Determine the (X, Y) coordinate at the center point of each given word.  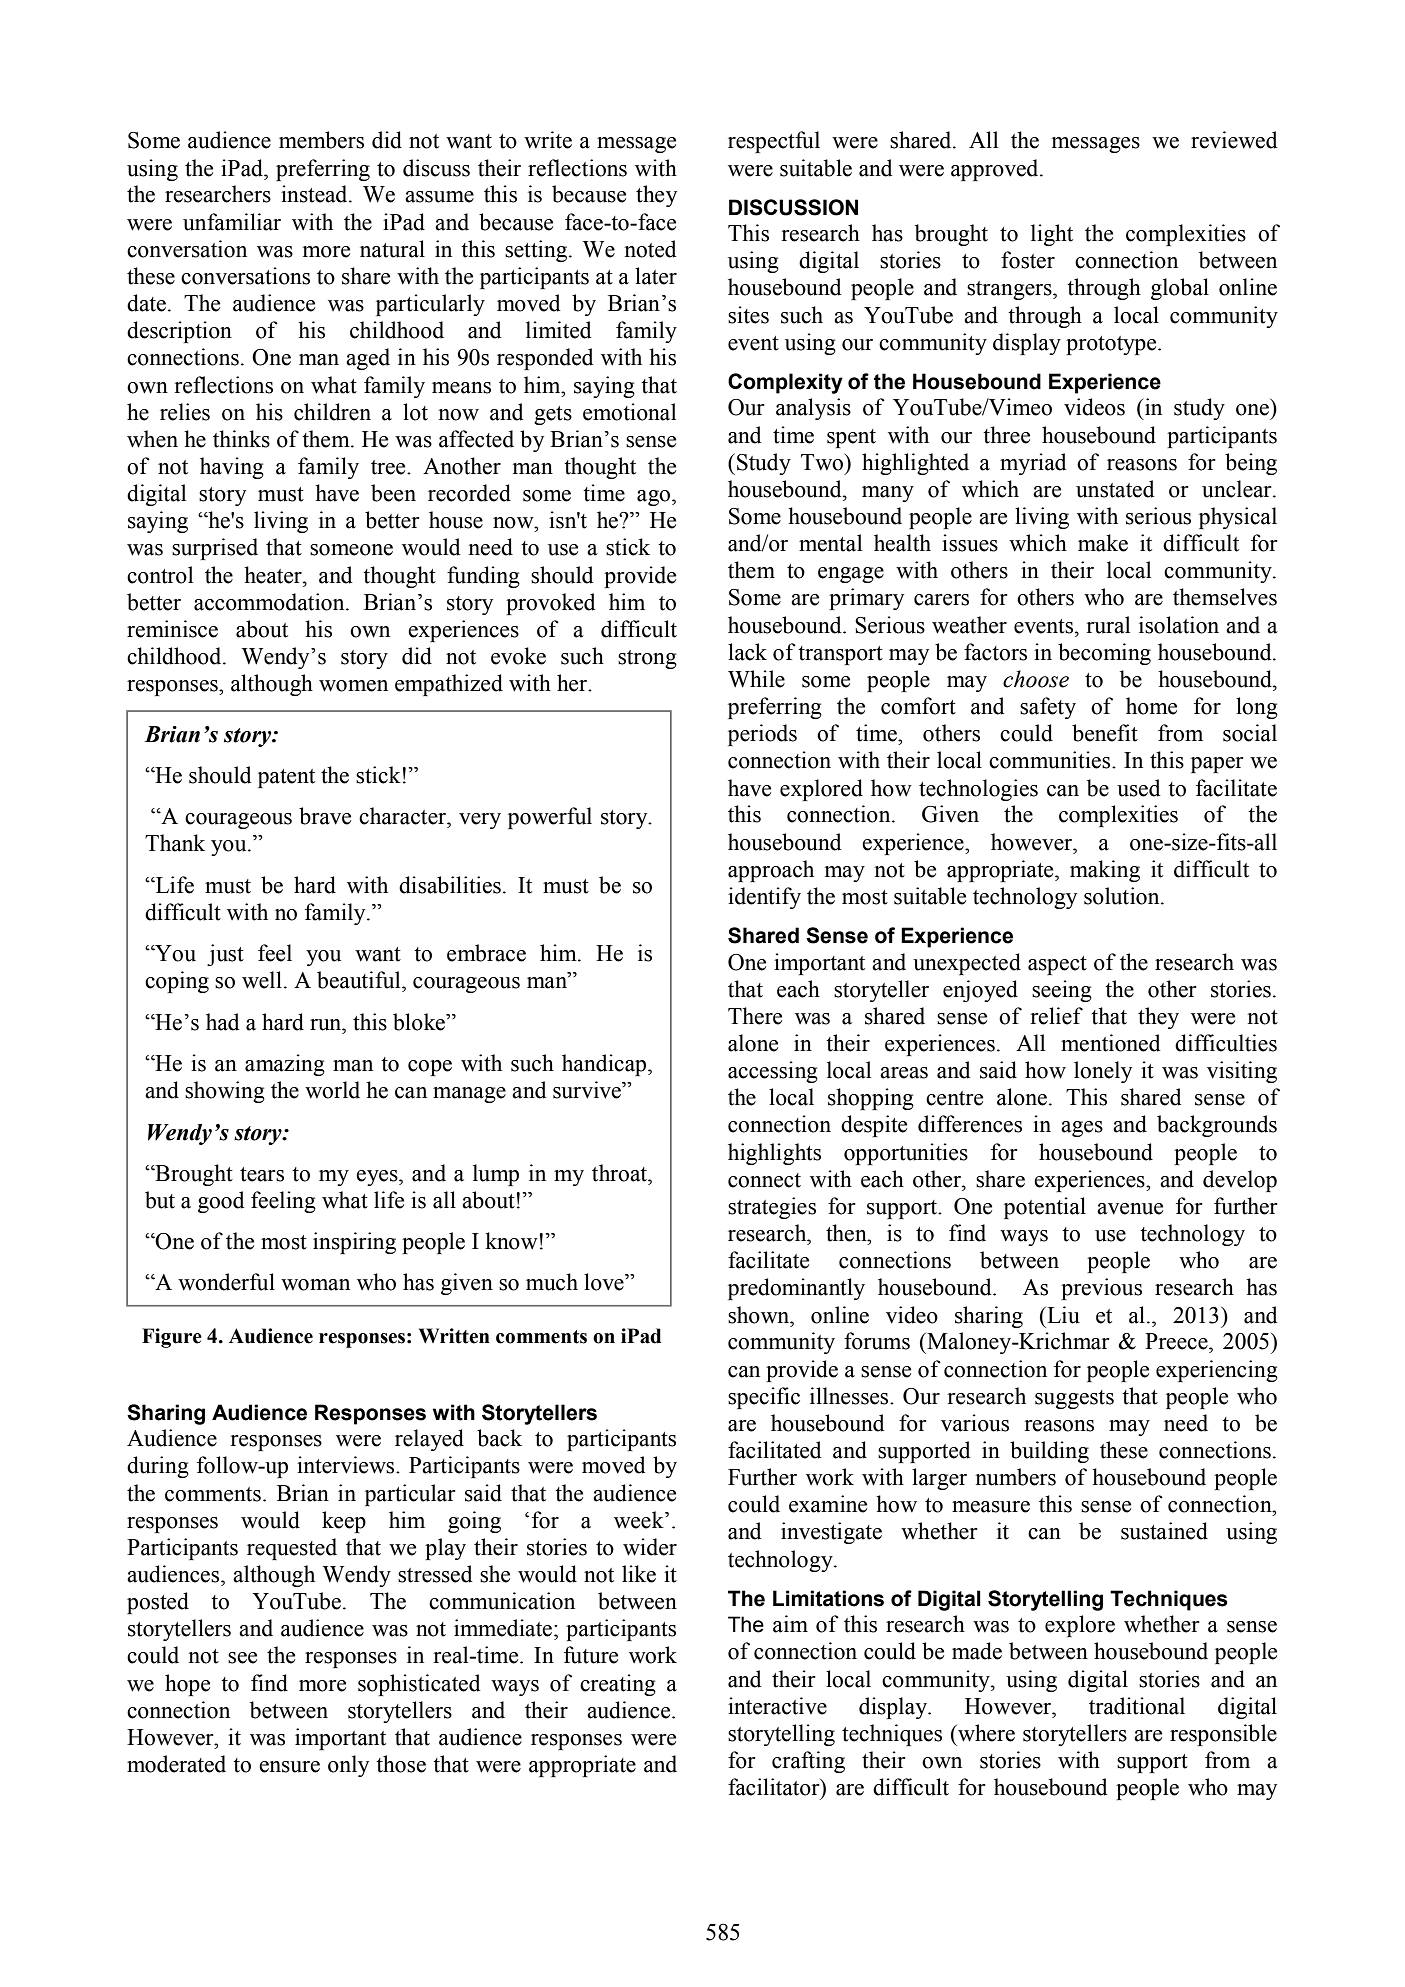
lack (747, 652)
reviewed (1234, 140)
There (755, 1016)
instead (315, 194)
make (1103, 543)
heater (274, 575)
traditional (1137, 1706)
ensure (289, 1767)
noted (650, 249)
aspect (1057, 965)
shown (760, 1315)
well (262, 980)
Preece (1177, 1341)
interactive (777, 1706)
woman (315, 1285)
